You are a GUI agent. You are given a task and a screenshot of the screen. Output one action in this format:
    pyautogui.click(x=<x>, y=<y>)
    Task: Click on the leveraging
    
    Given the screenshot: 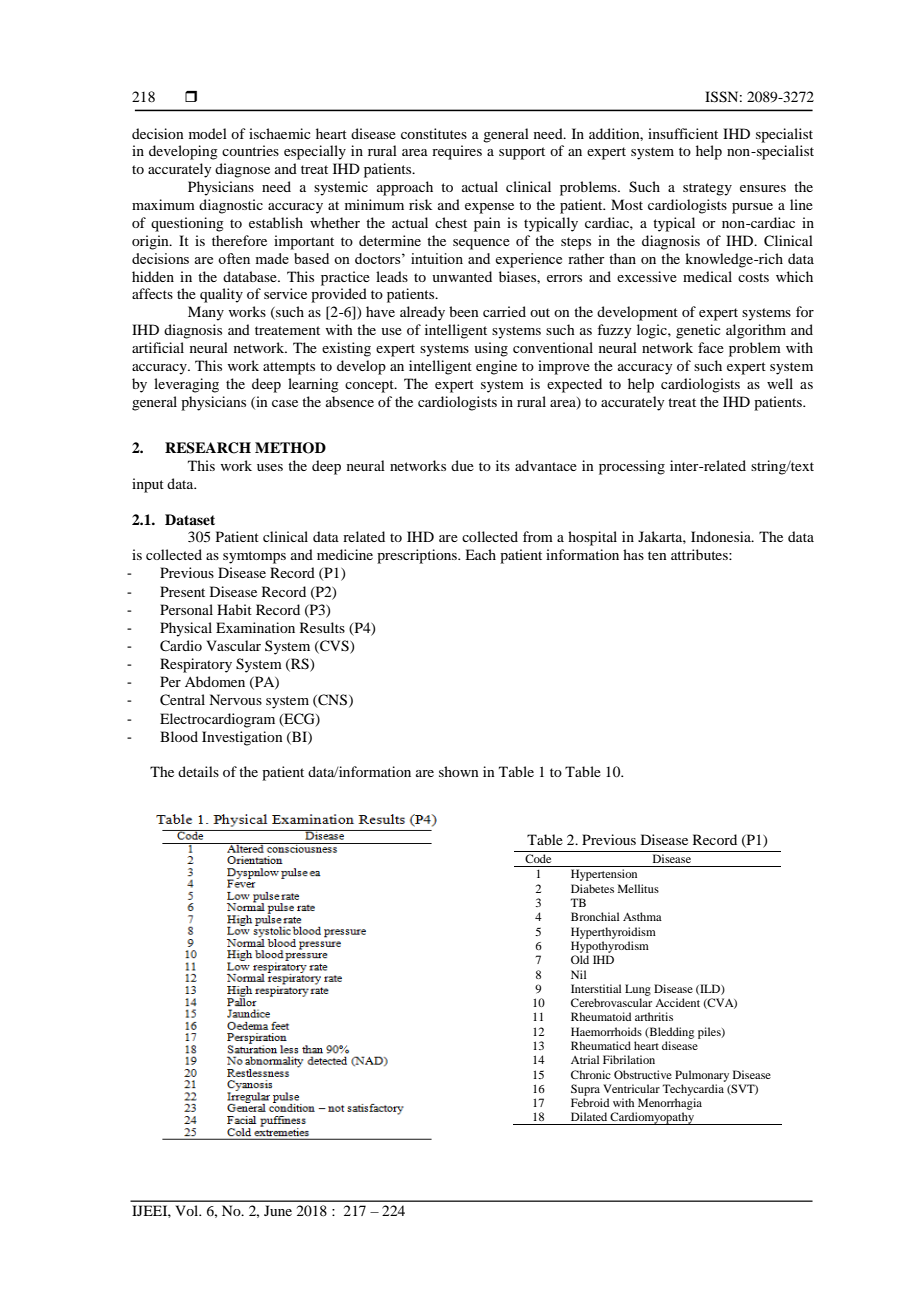 What is the action you would take?
    pyautogui.click(x=186, y=385)
